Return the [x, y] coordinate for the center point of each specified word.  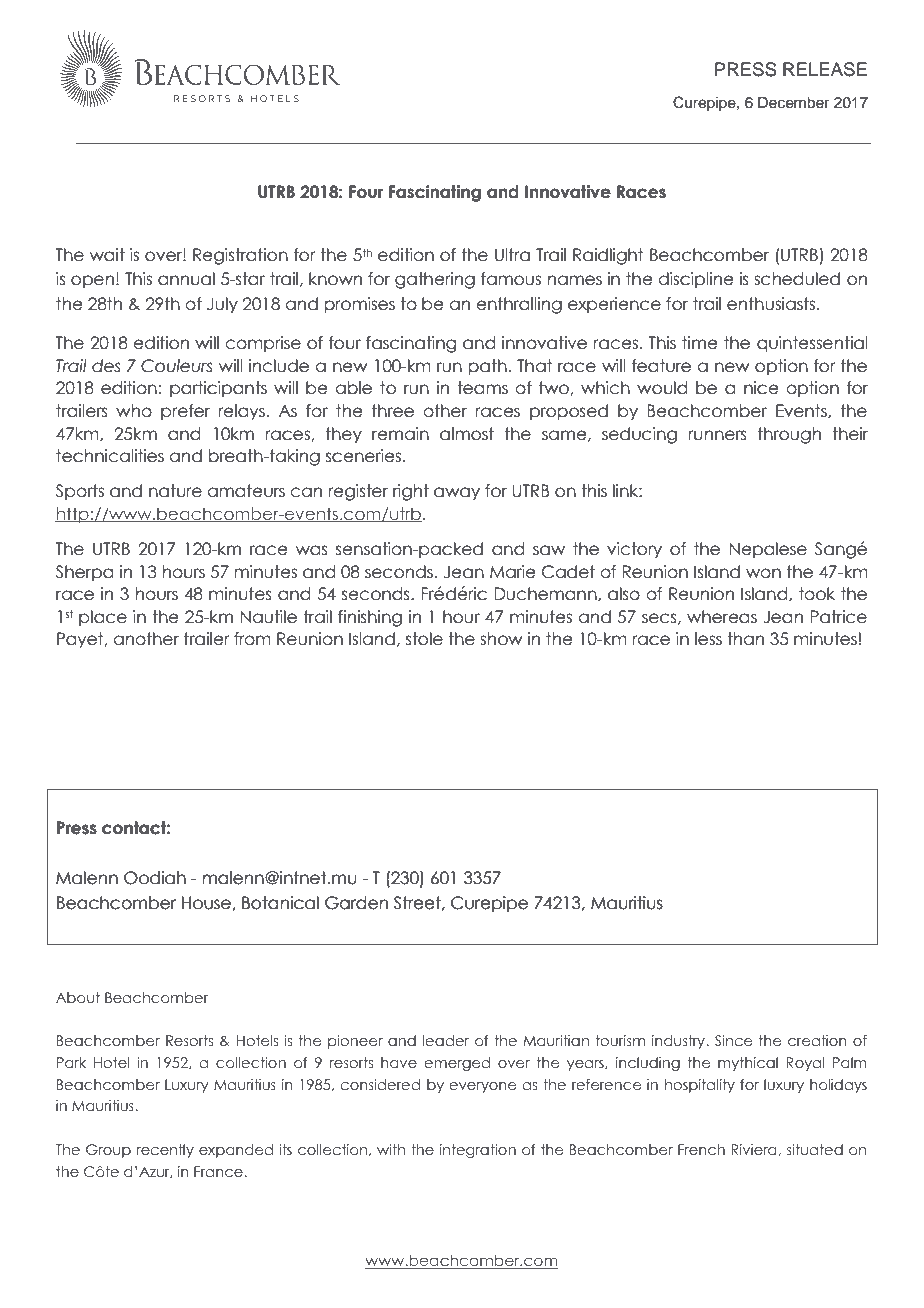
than [745, 639]
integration [478, 1151]
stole [424, 639]
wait [107, 255]
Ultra [512, 255]
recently [165, 1151]
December [793, 103]
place [103, 618]
